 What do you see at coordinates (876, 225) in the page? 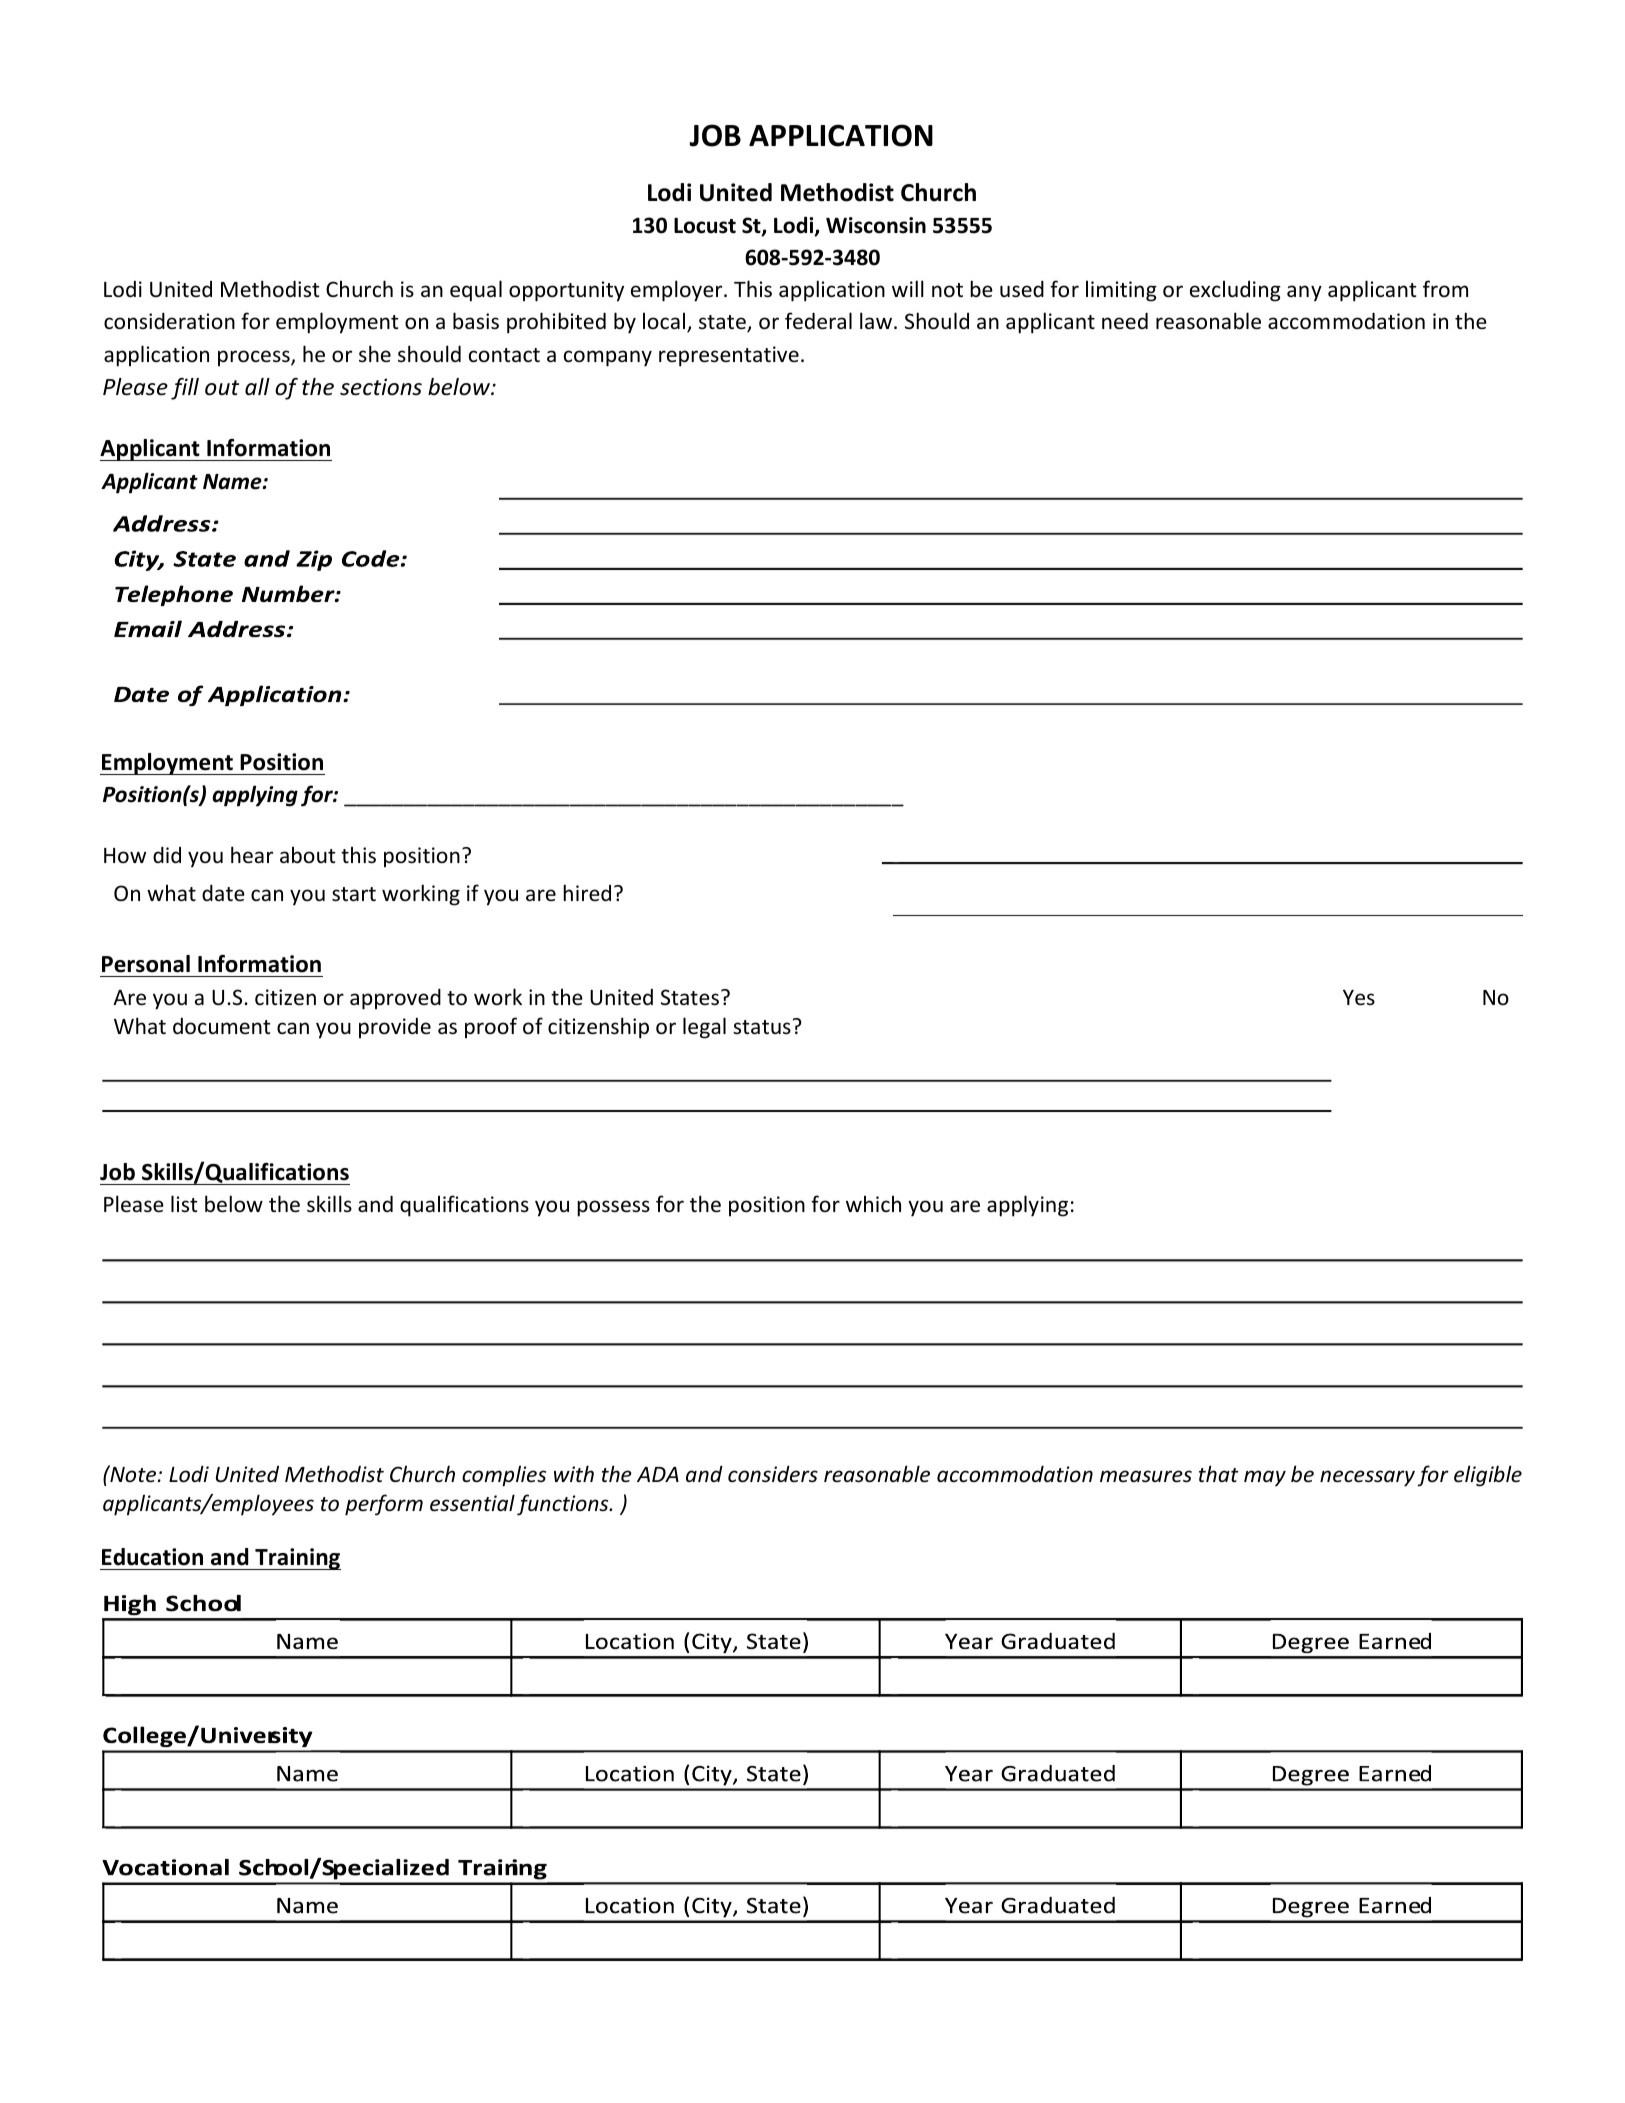
I see `Wisconsin` at bounding box center [876, 225].
